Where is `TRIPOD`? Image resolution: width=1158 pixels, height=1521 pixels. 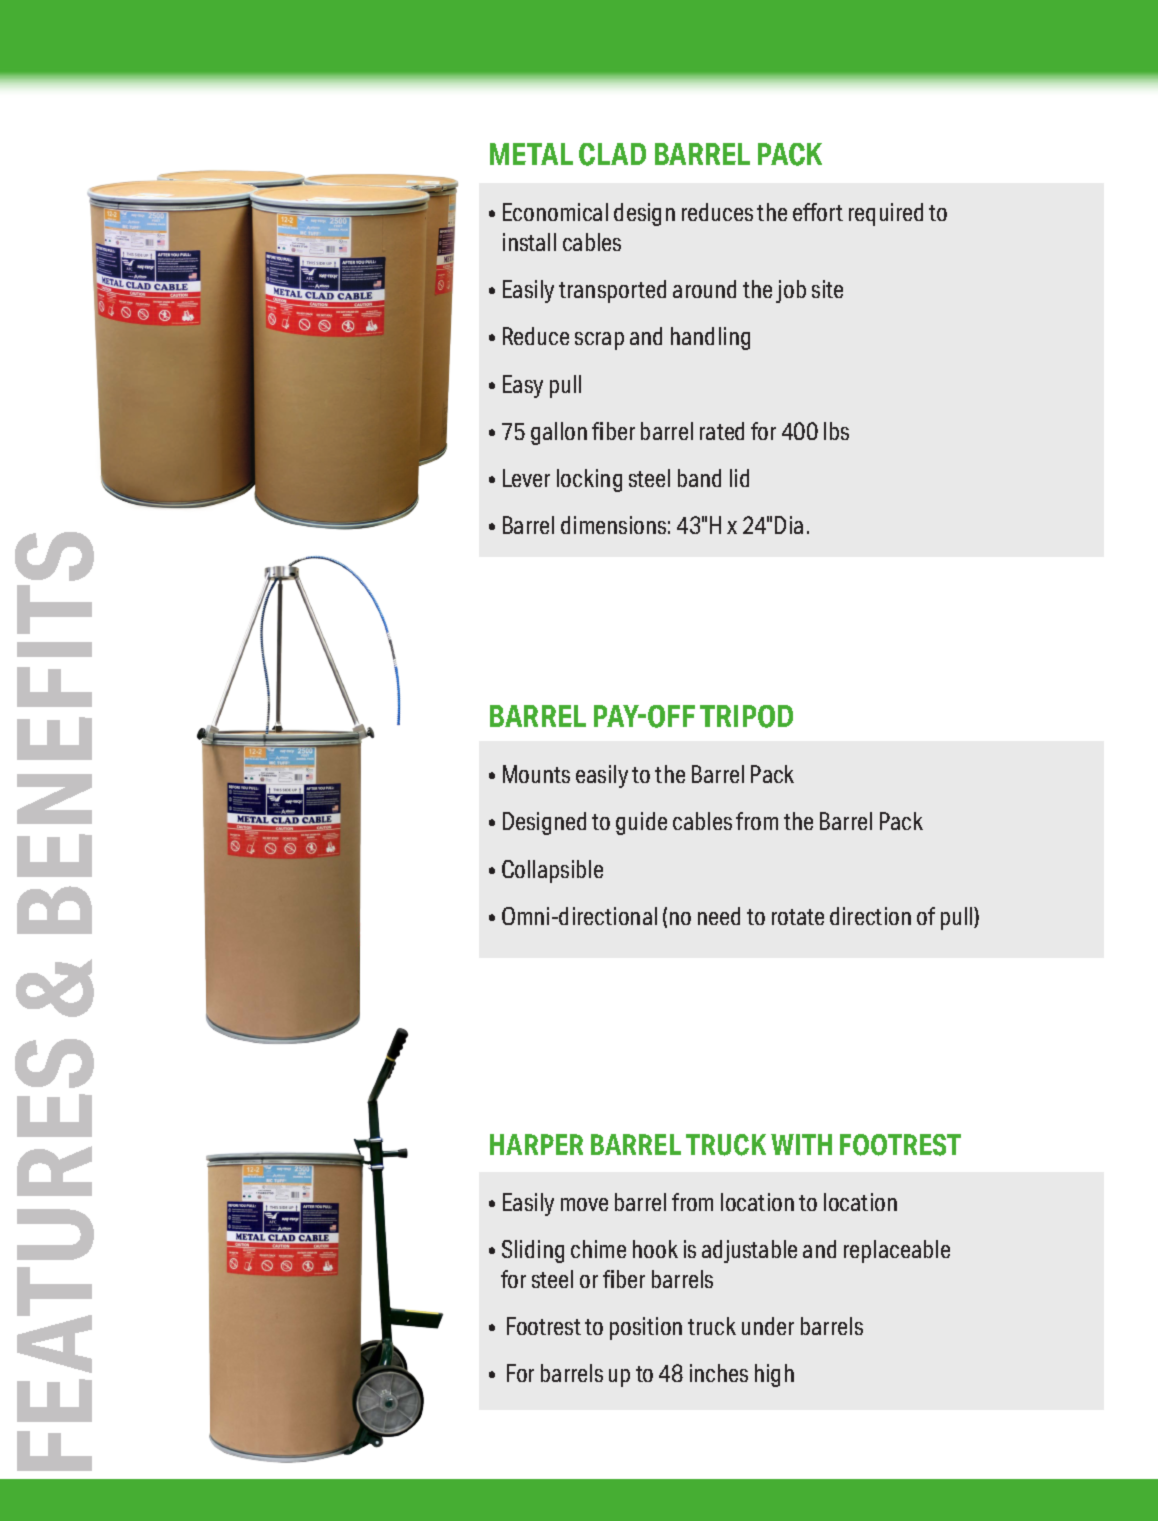 TRIPOD is located at coordinates (746, 716).
